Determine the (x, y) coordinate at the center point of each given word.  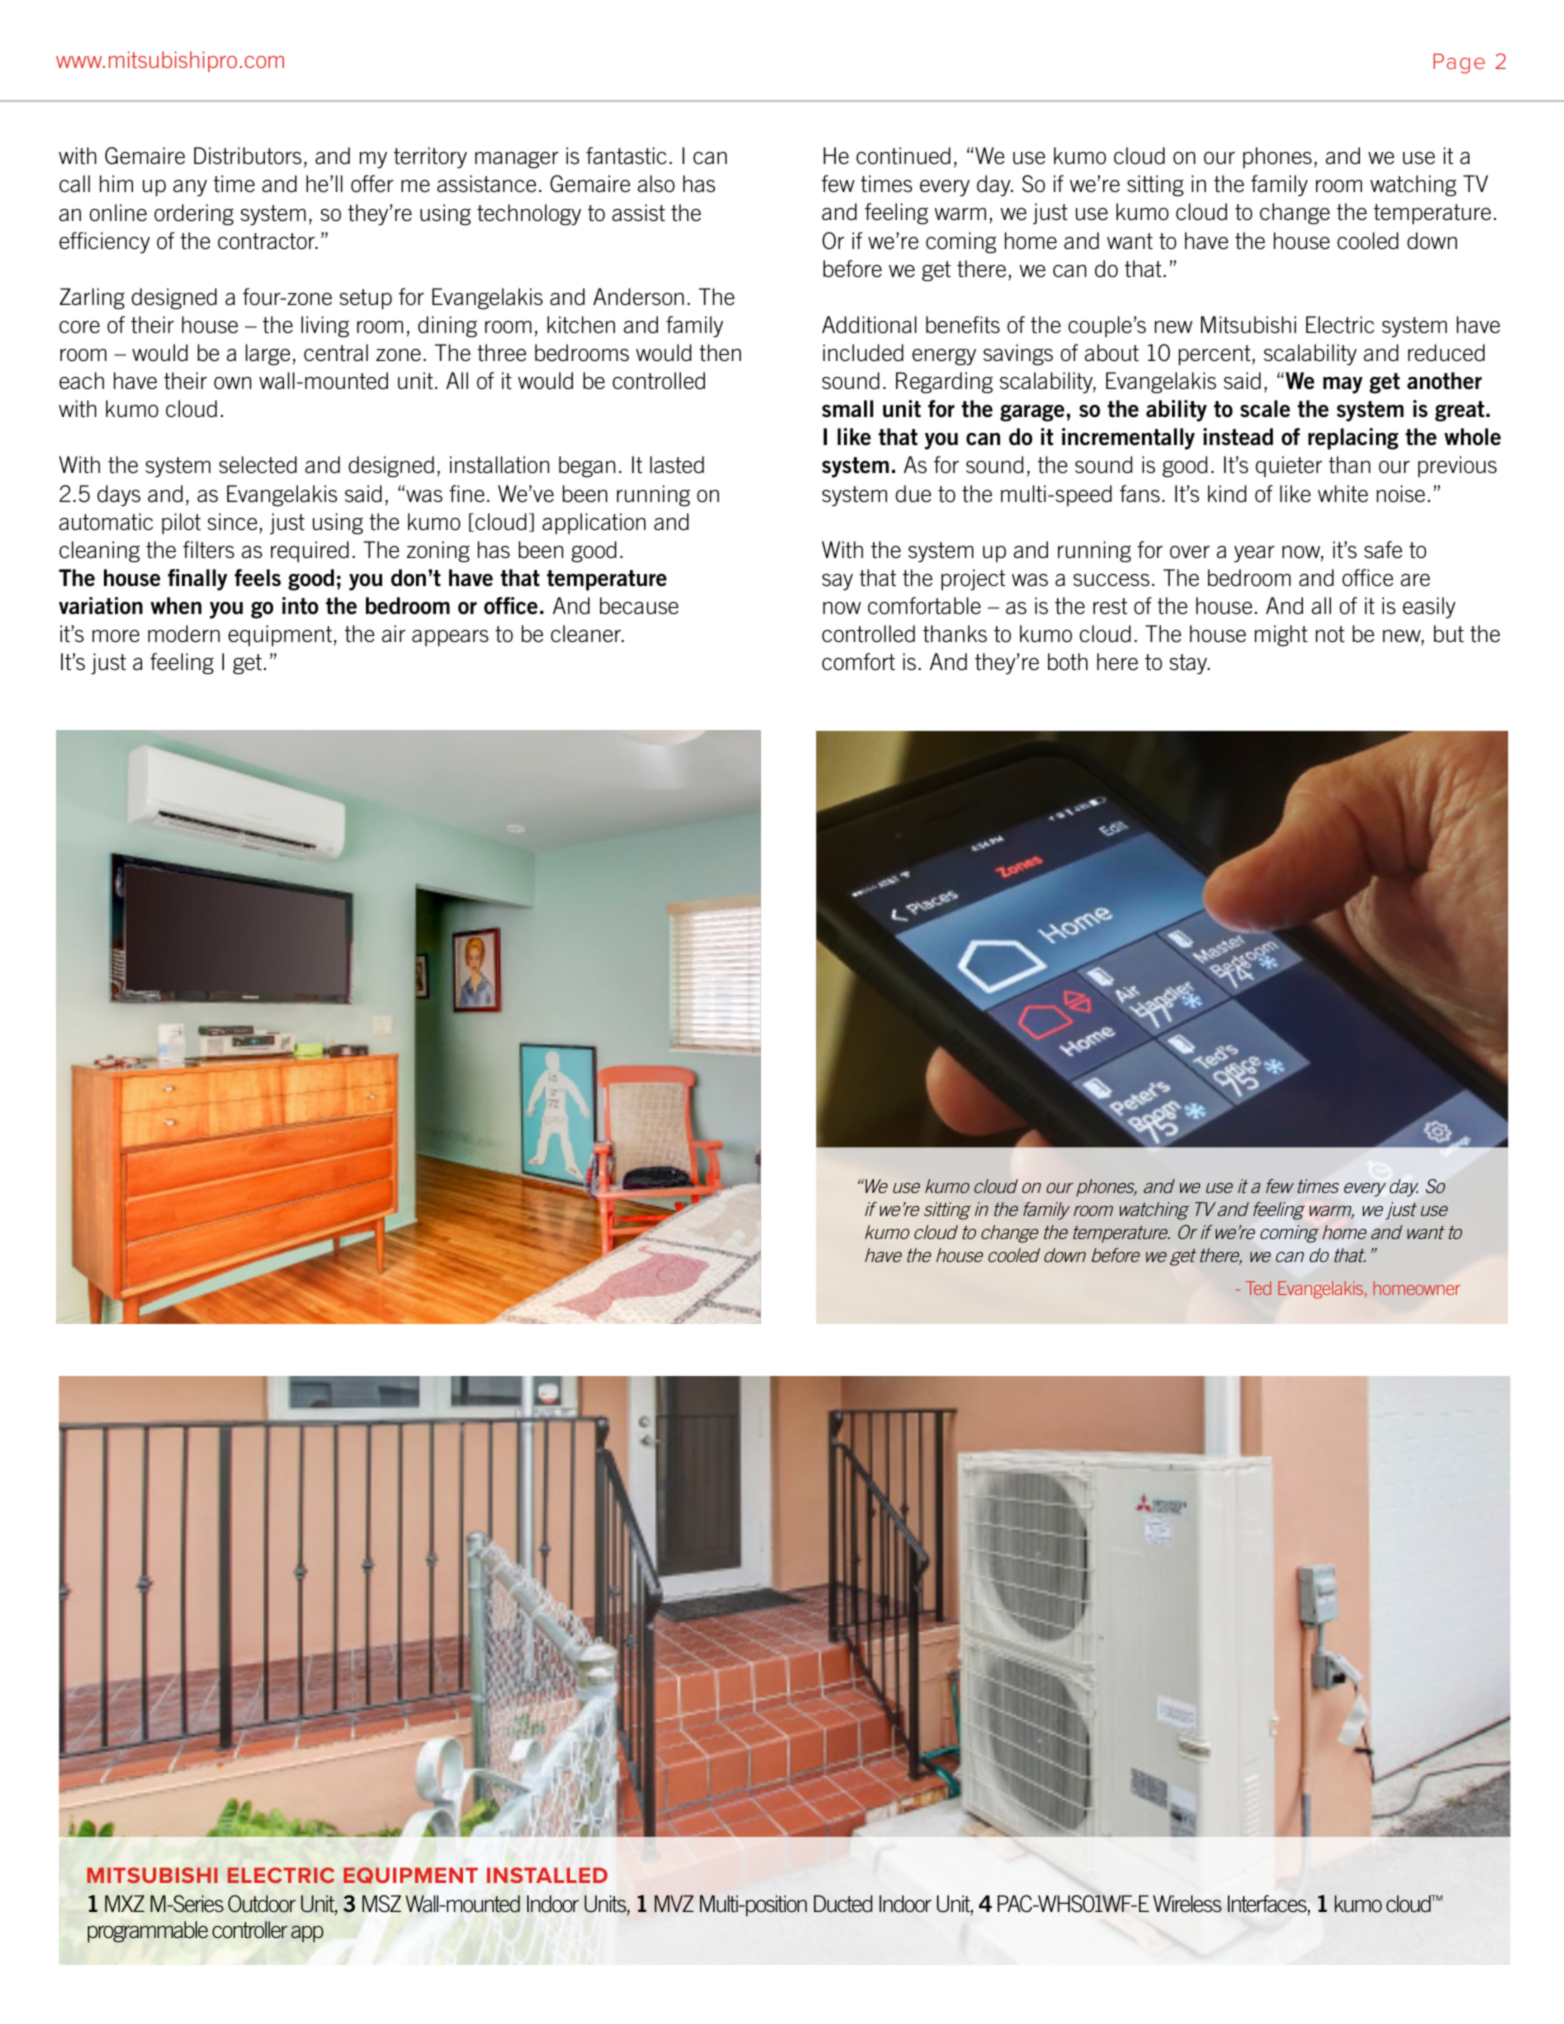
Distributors (248, 156)
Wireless (1187, 1903)
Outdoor (262, 1904)
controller (250, 1929)
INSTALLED (547, 1875)
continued (903, 155)
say (837, 582)
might (1281, 636)
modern (184, 634)
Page (1459, 63)
